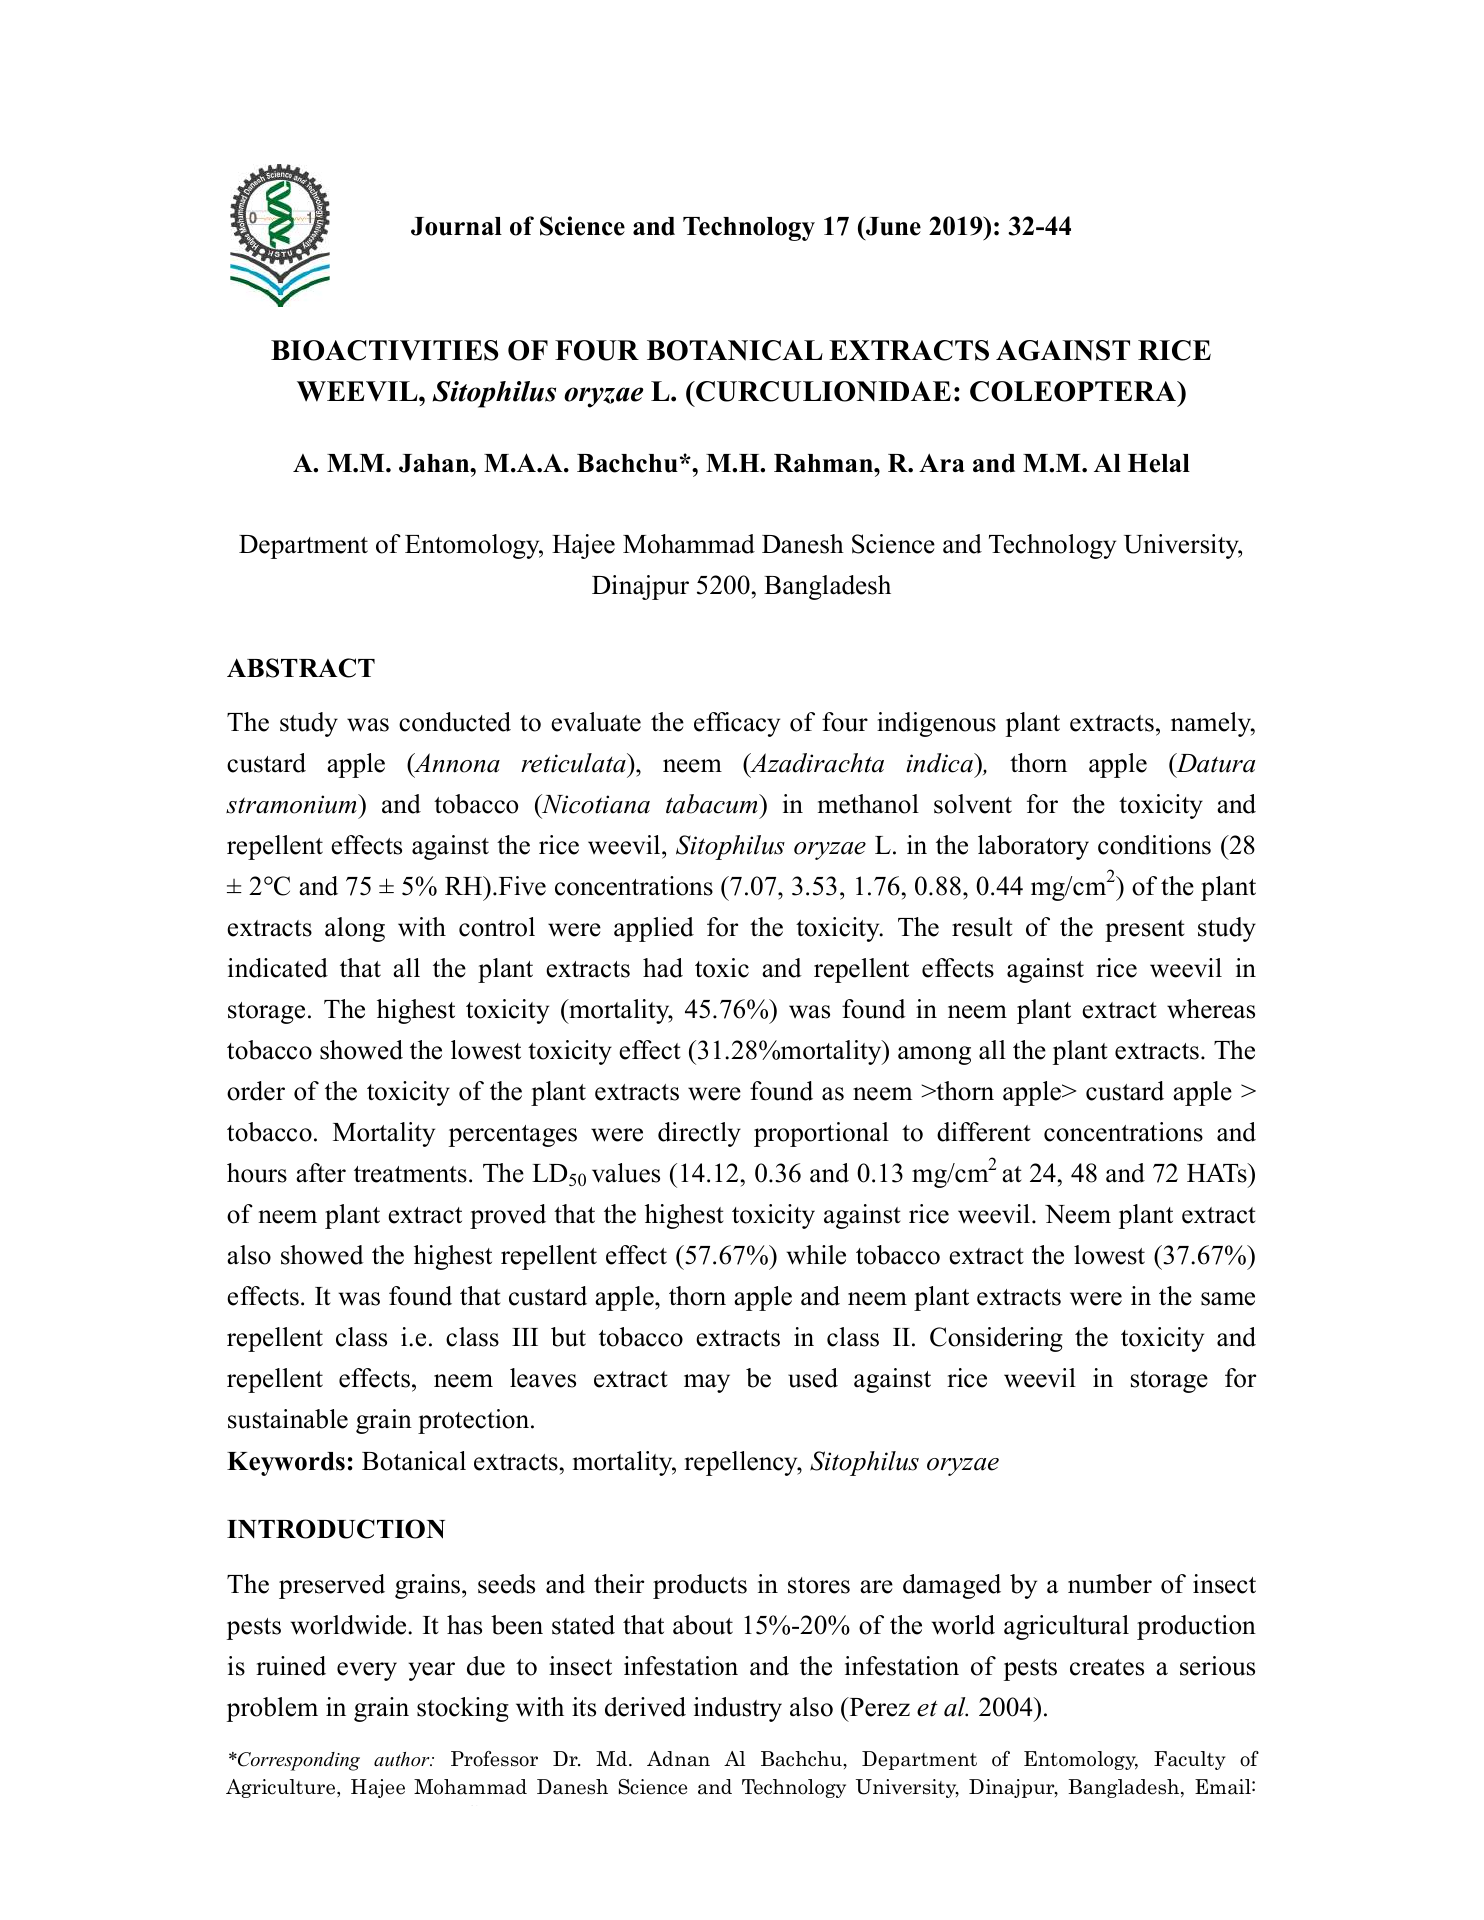 This document has height=1920, width=1484. I want to click on while, so click(816, 1255).
